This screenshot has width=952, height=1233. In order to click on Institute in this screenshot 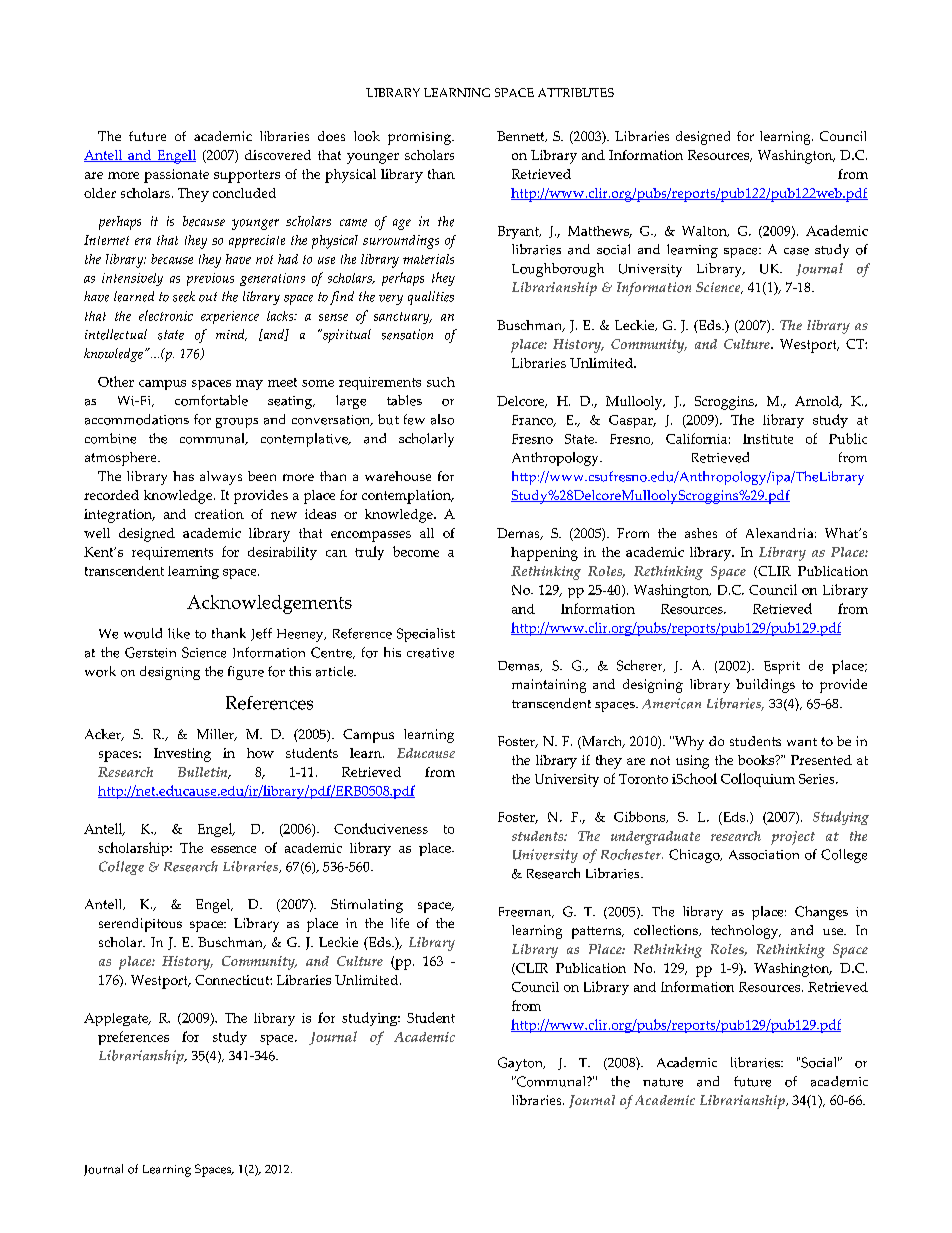, I will do `click(768, 439)`.
